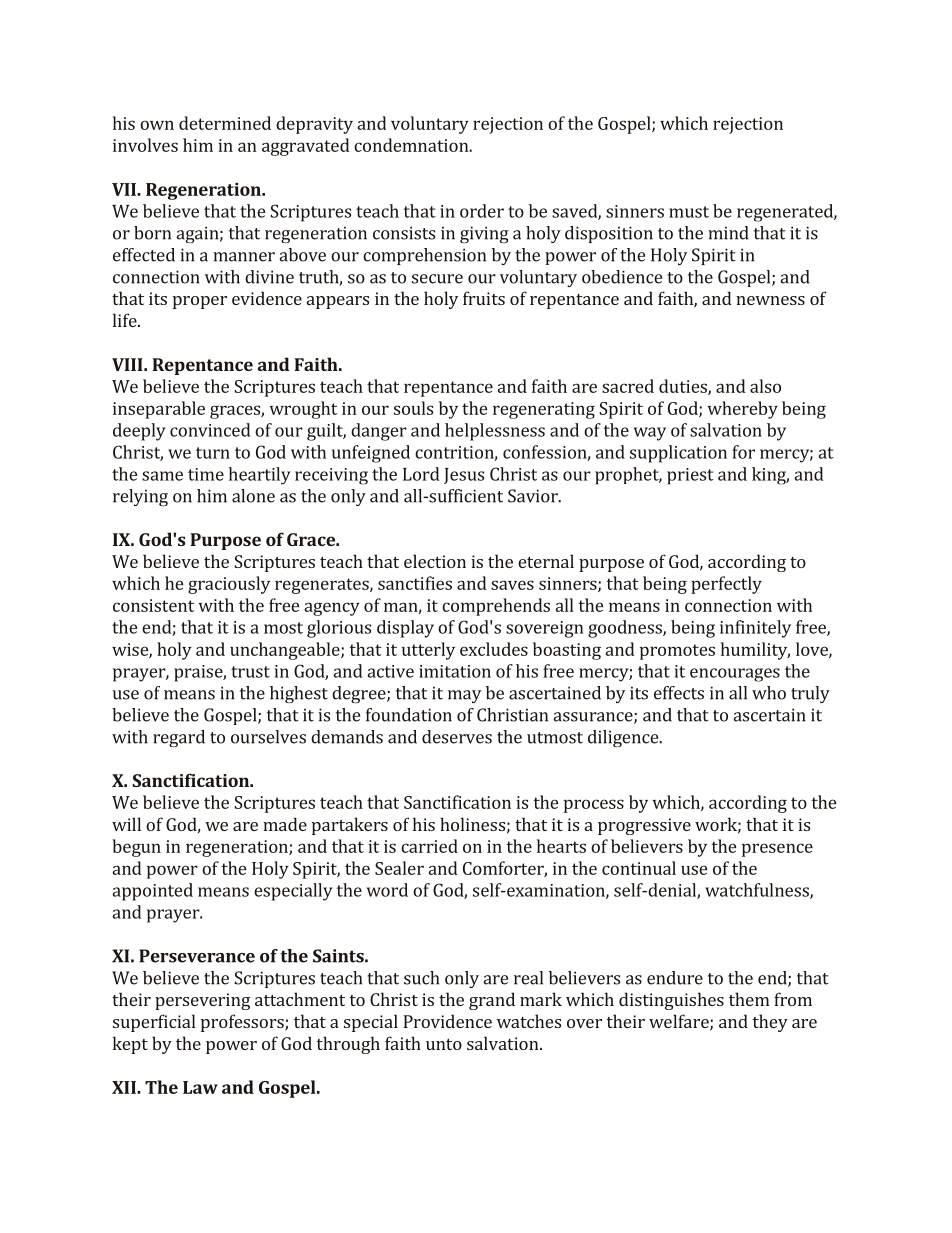 The image size is (952, 1233). Describe the element at coordinates (769, 693) in the page. I see `who` at that location.
